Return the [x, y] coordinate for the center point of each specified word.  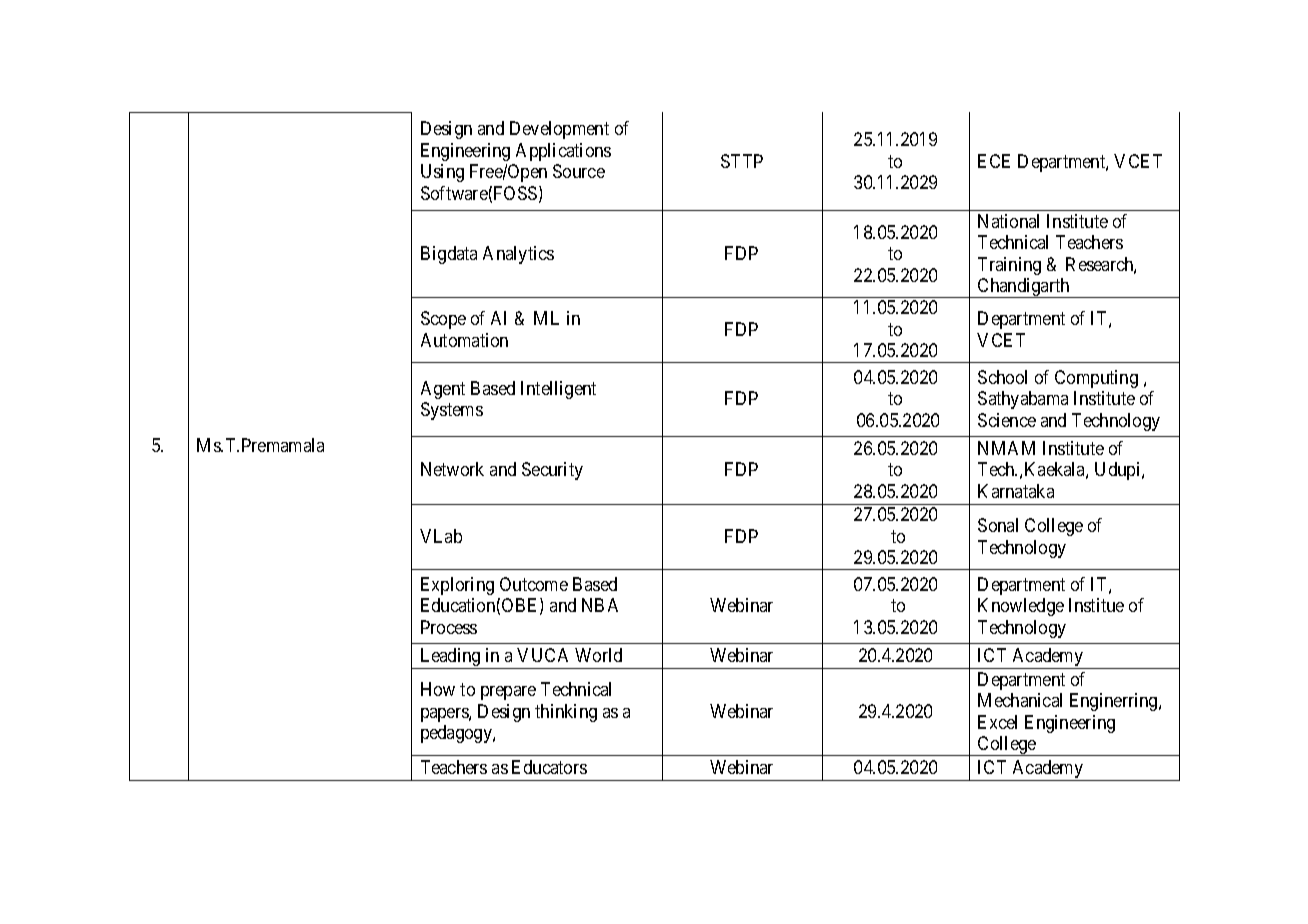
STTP [742, 161]
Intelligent [558, 390]
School [1002, 377]
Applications [563, 152]
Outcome [534, 584]
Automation [464, 340]
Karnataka [1016, 491]
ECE [994, 161]
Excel [997, 722]
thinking [566, 713]
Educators [549, 767]
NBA [600, 605]
